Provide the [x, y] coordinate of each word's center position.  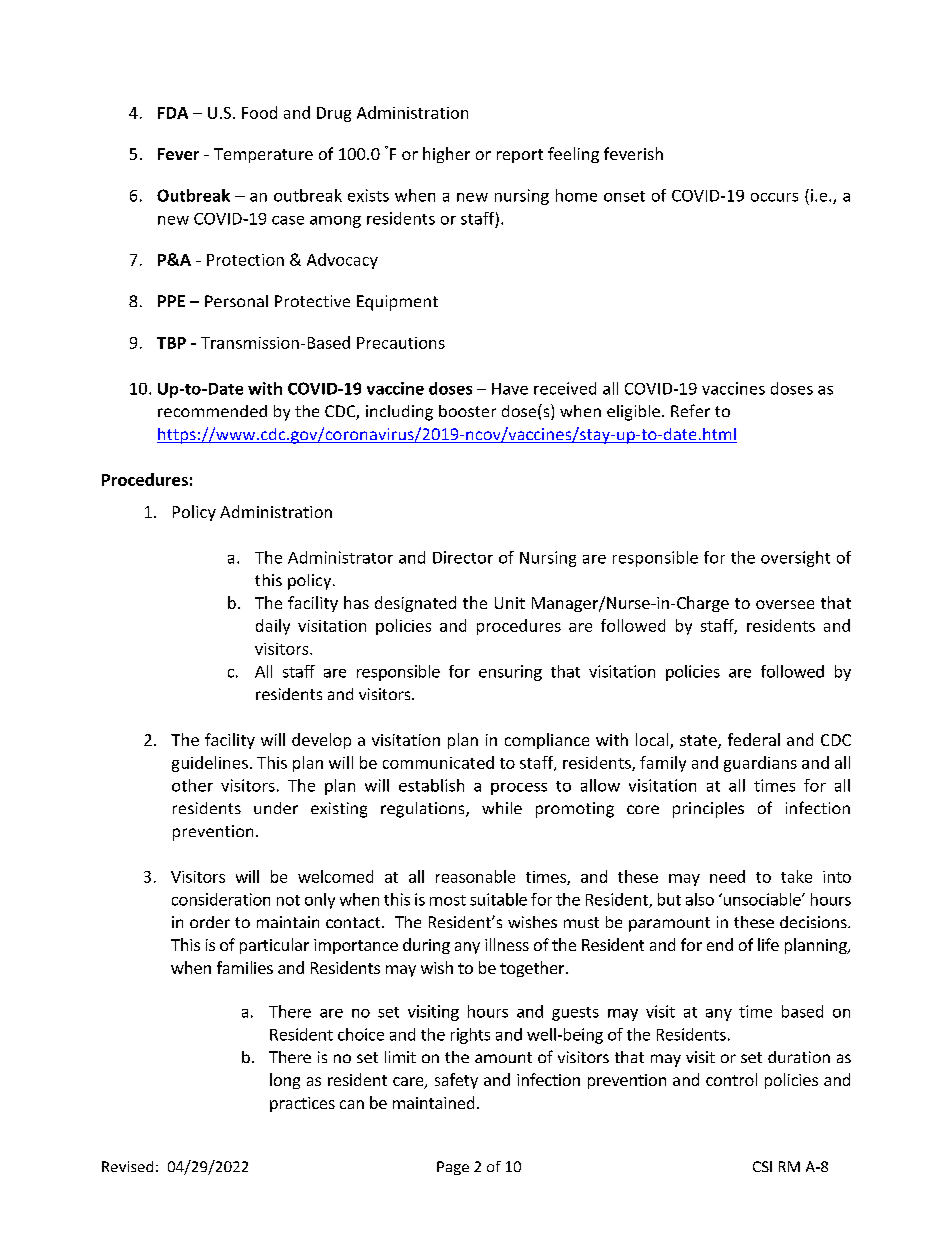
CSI [762, 1166]
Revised [127, 1166]
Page [453, 1168]
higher [446, 155]
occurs [774, 197]
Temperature [263, 155]
